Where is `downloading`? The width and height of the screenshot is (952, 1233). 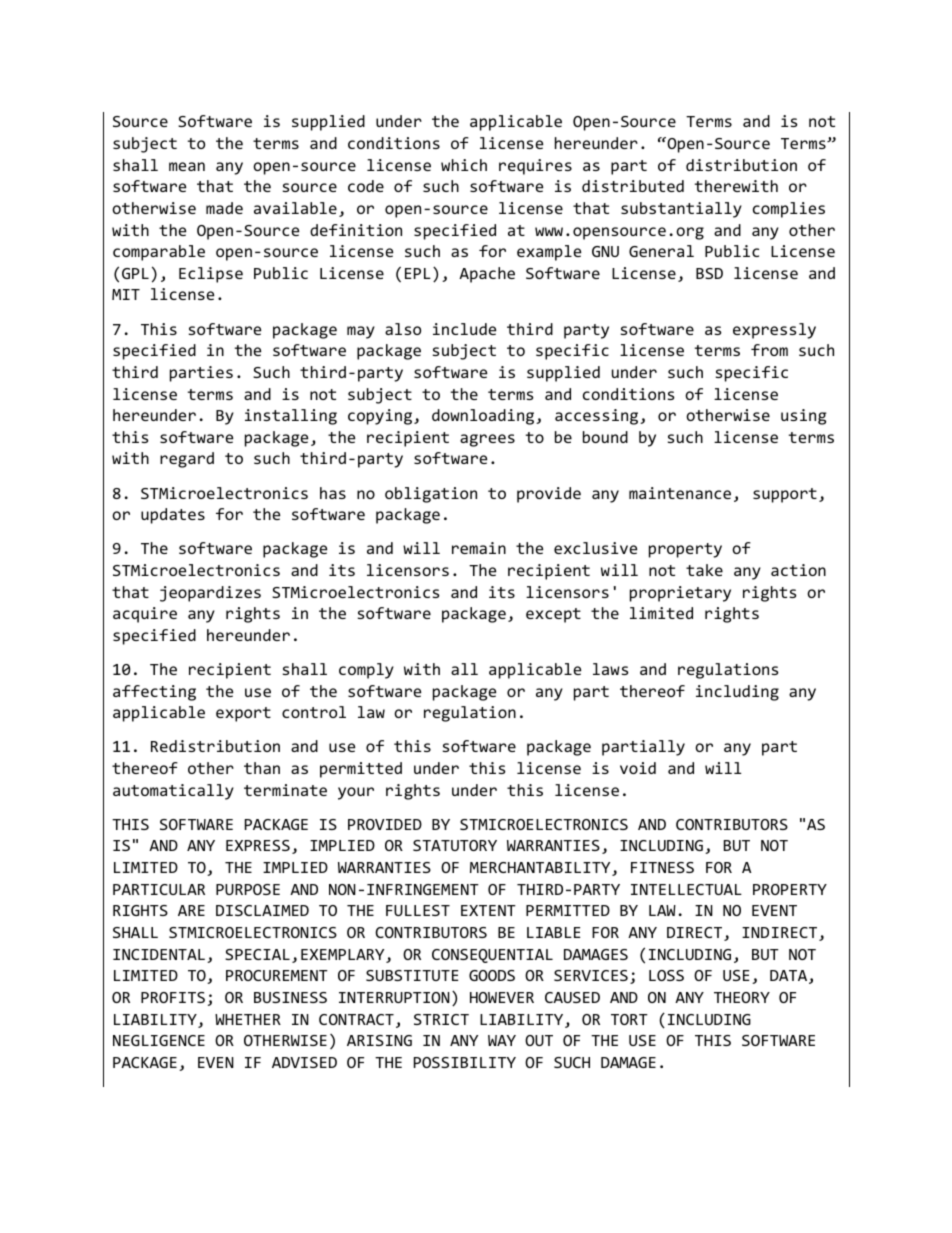 downloading is located at coordinates (484, 417).
